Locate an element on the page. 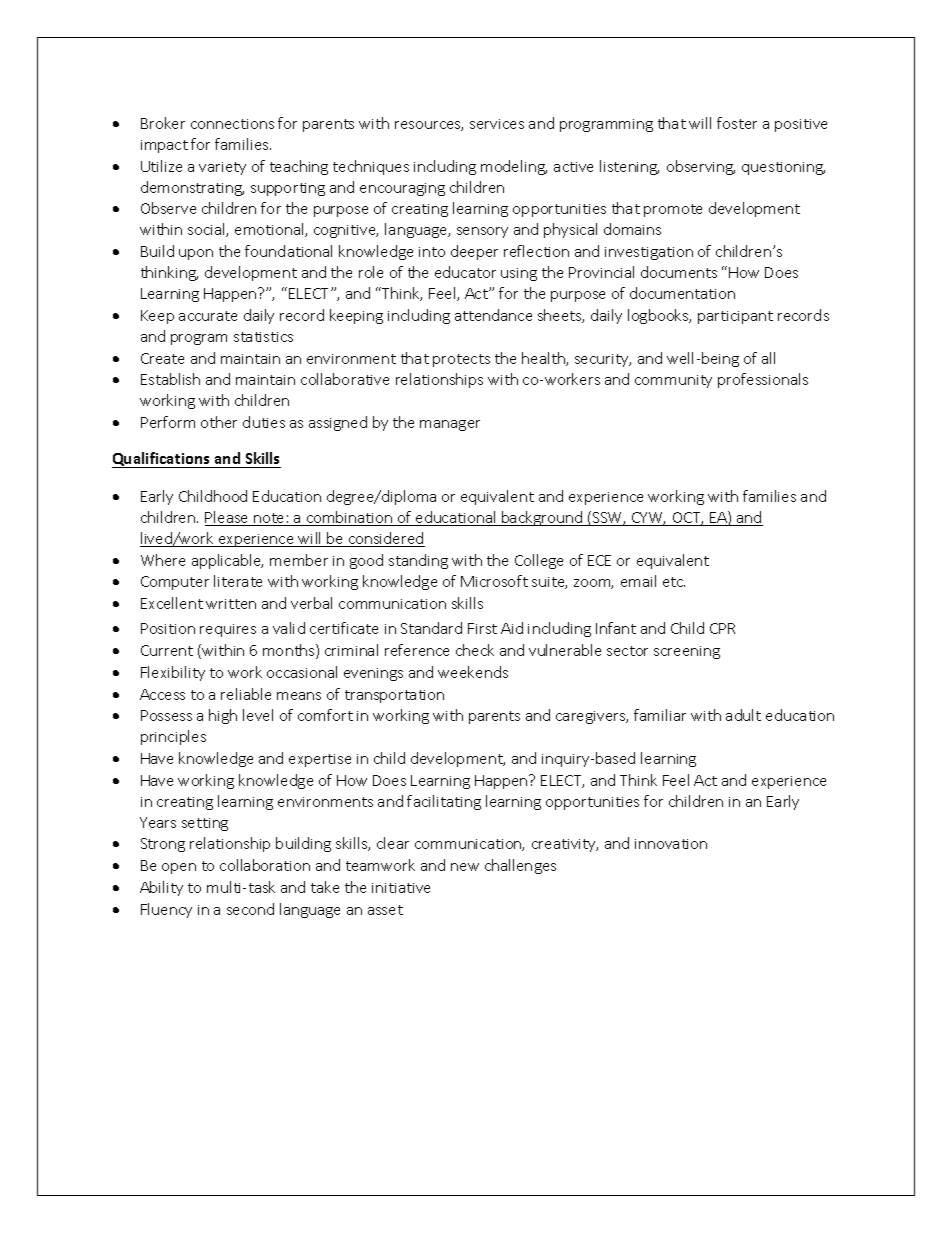  accurate is located at coordinates (208, 316).
